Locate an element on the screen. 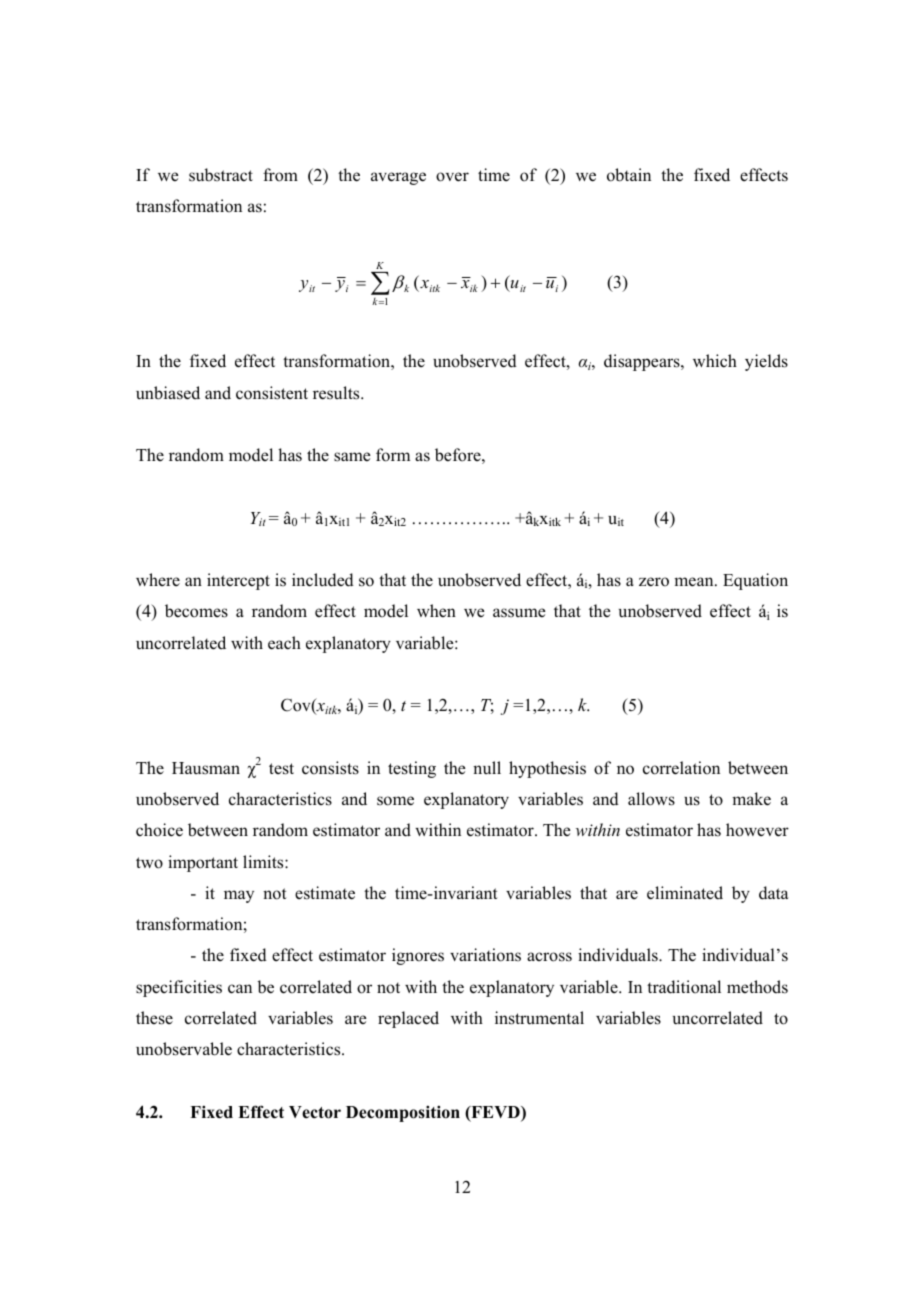 The height and width of the screenshot is (1308, 924). zero is located at coordinates (654, 582).
